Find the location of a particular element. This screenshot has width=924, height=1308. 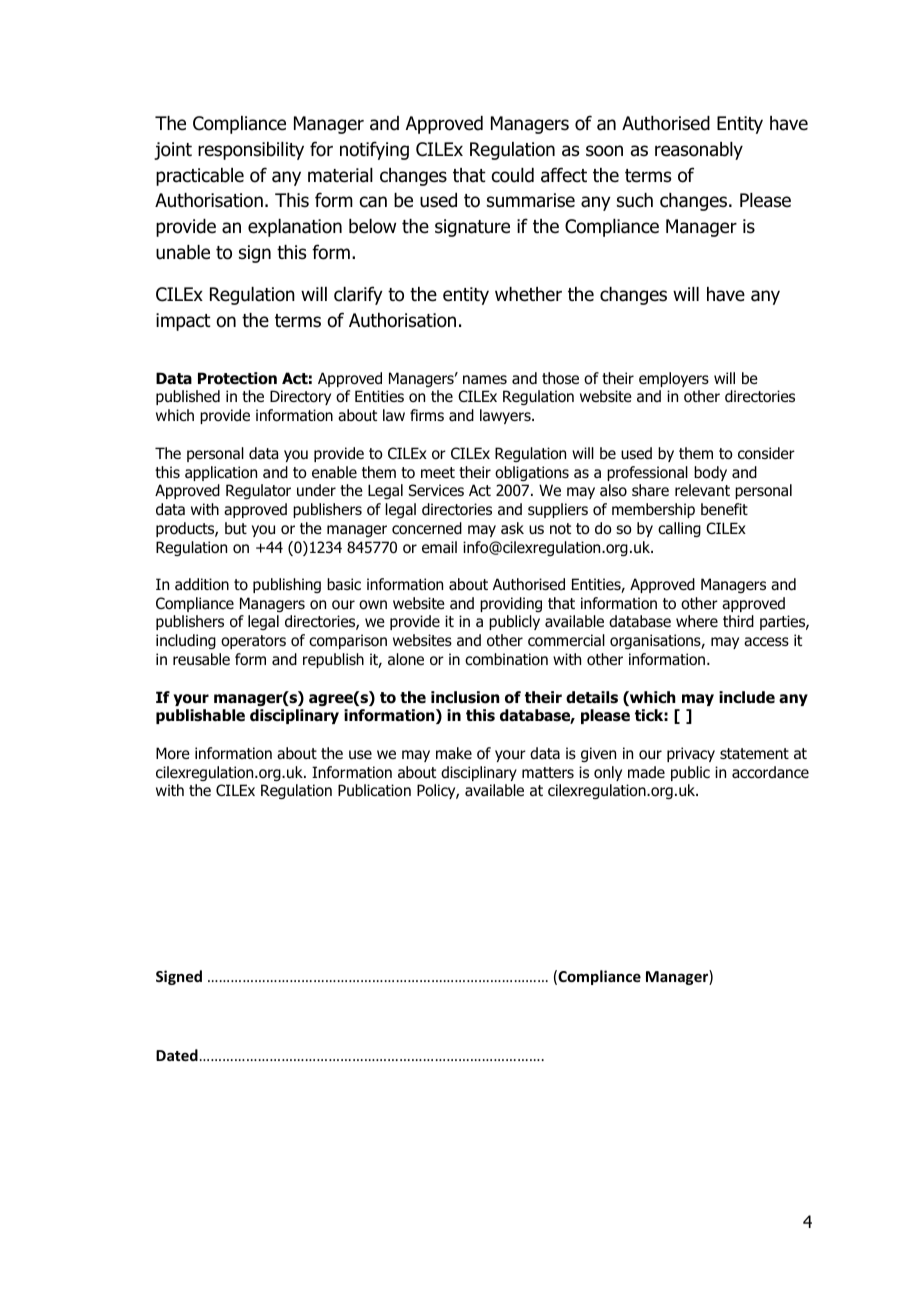

matters is located at coordinates (548, 772).
